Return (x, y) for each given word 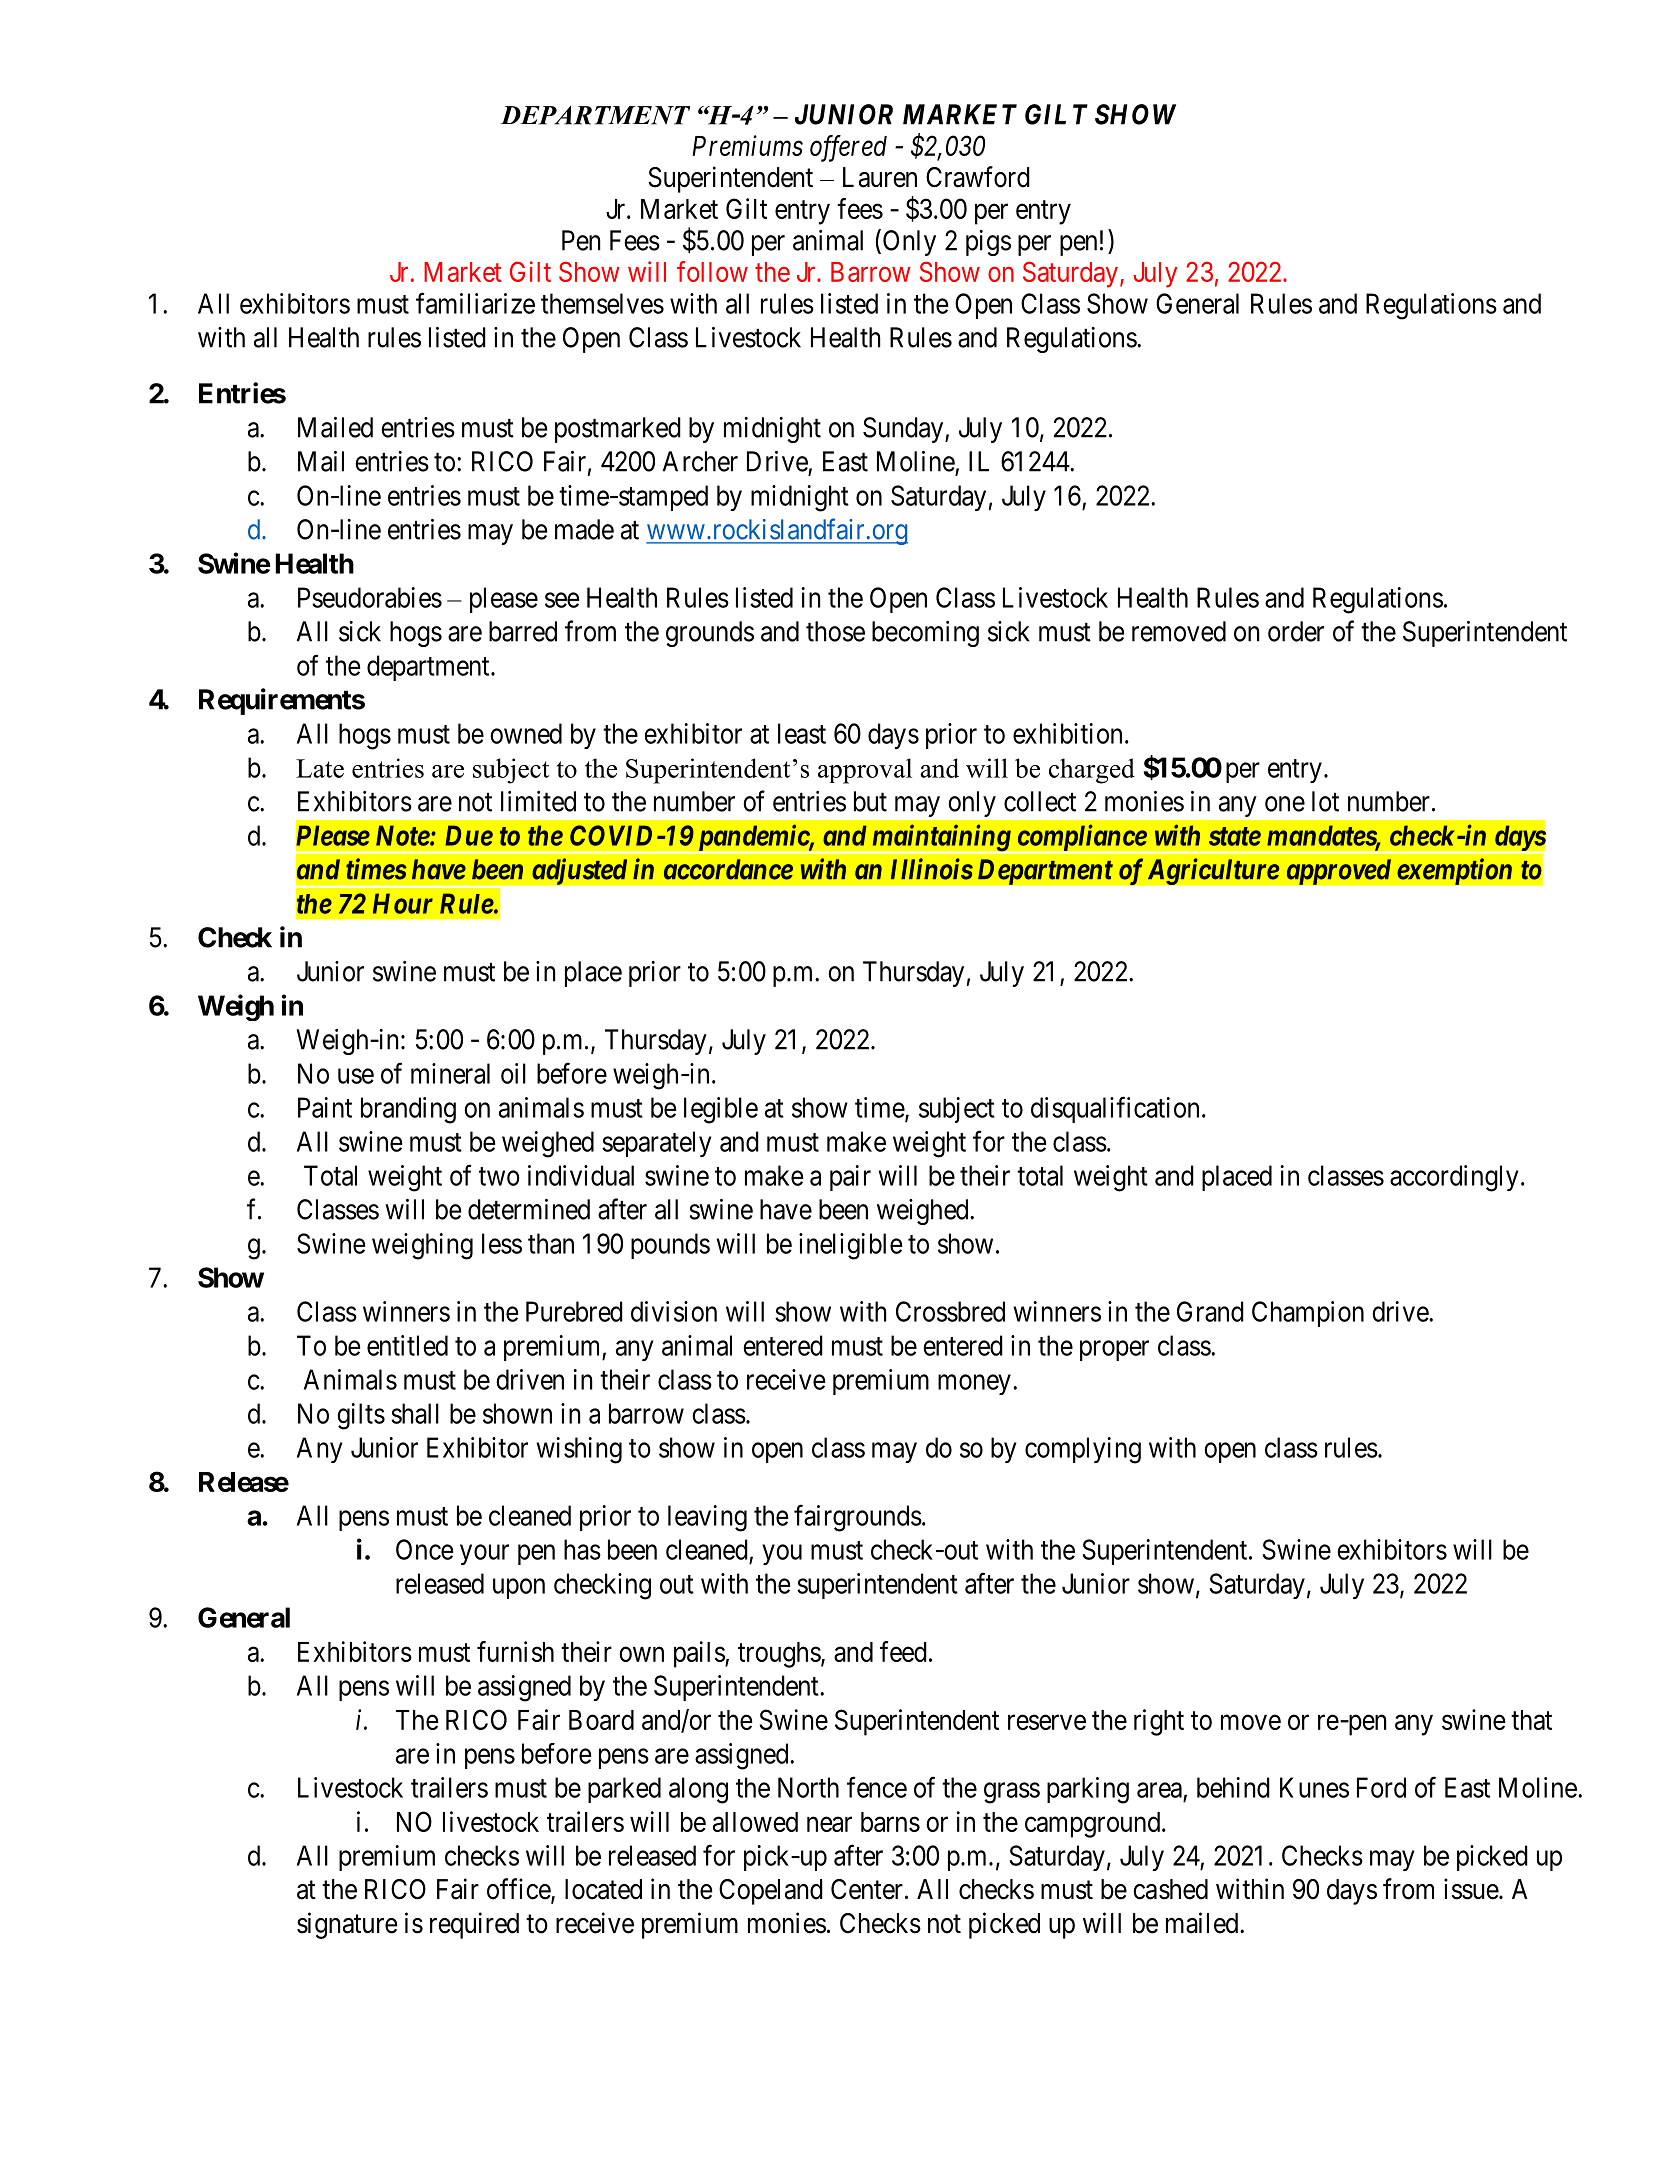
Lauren (880, 177)
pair (850, 1178)
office (519, 1890)
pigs (988, 243)
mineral (450, 1073)
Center (867, 1889)
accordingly (1454, 1178)
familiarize (475, 303)
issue (1471, 1889)
